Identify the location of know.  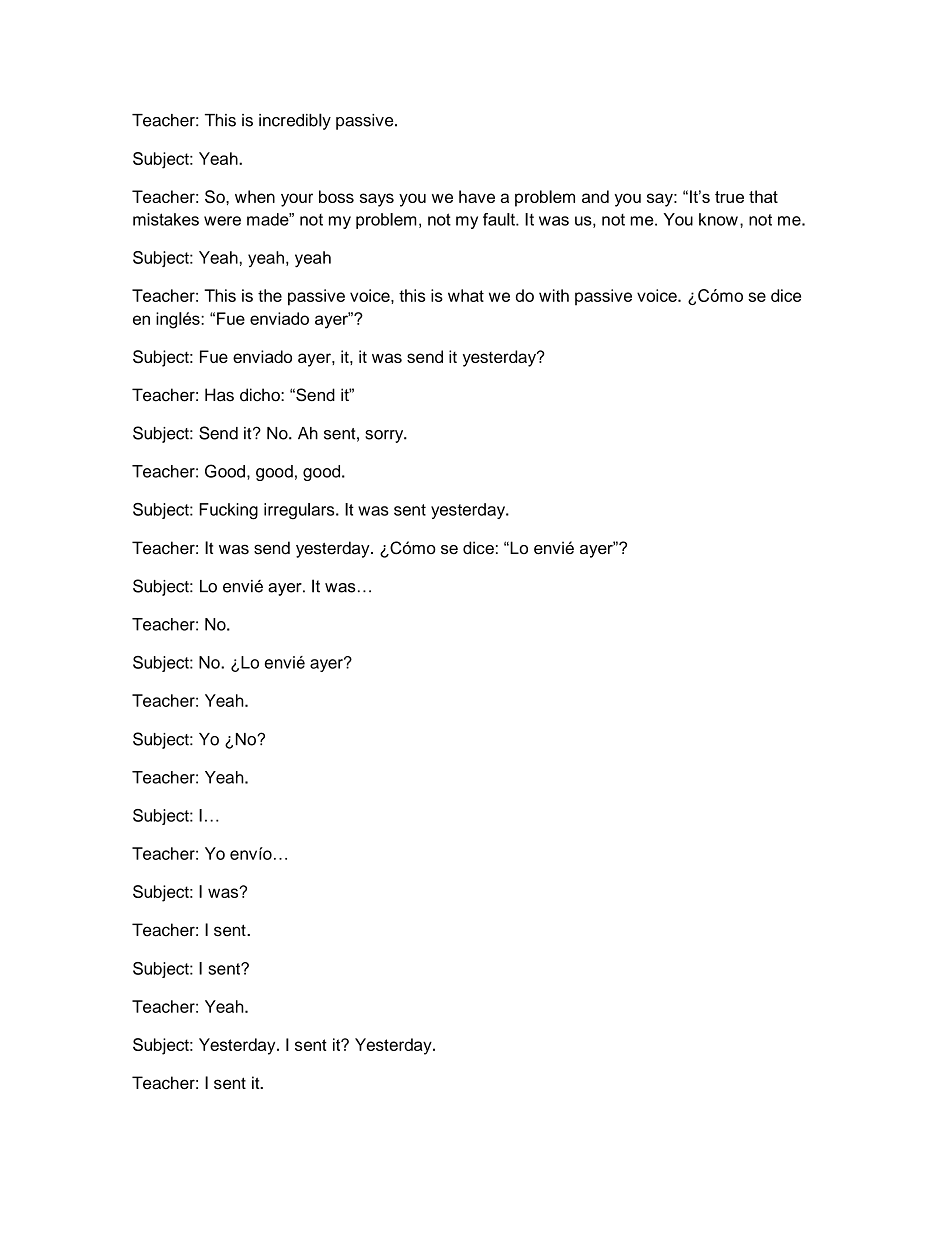
(718, 219).
